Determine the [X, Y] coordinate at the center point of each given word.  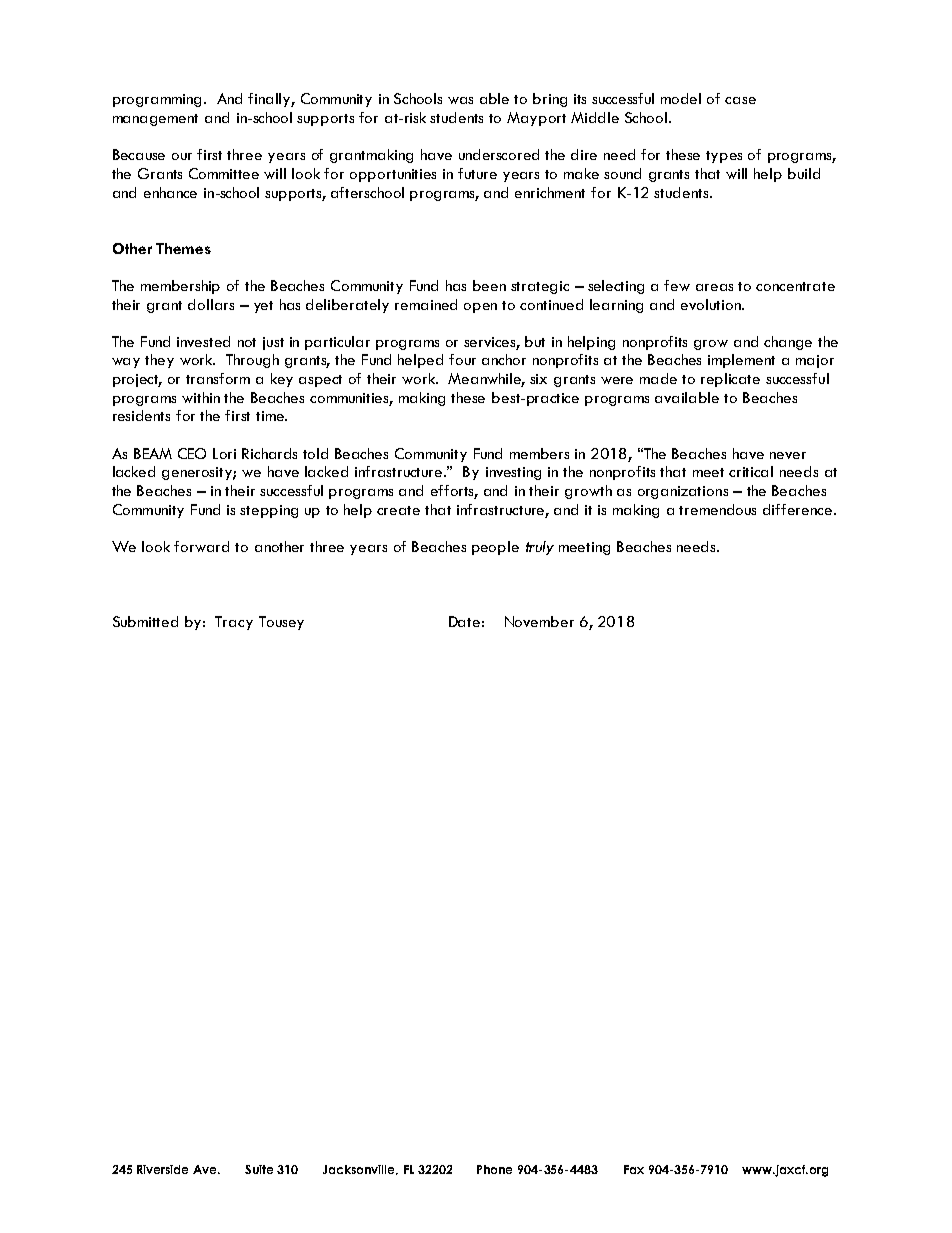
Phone [494, 1169]
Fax [634, 1169]
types [724, 157]
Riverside [162, 1169]
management [155, 120]
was [460, 100]
